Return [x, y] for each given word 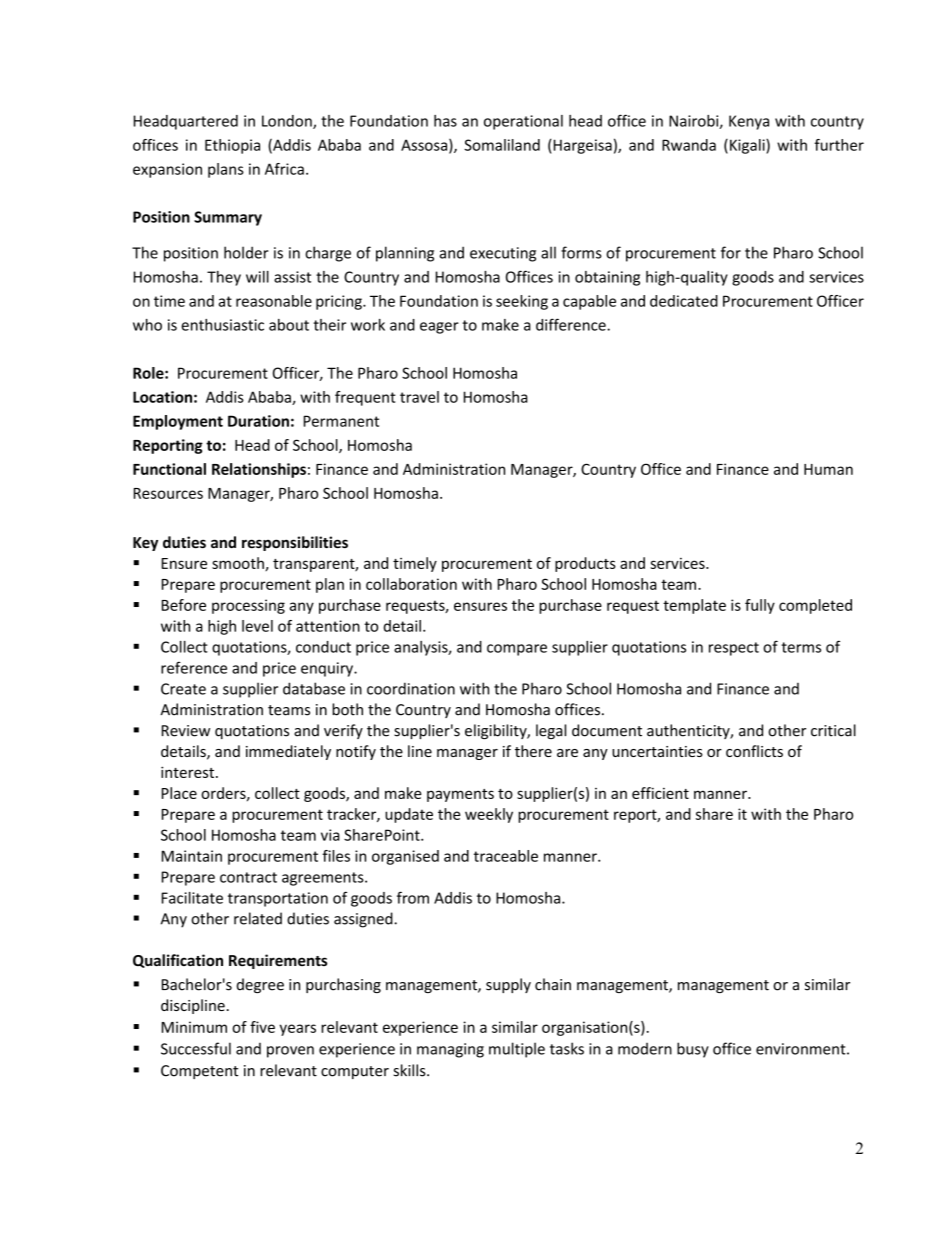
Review [186, 731]
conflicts [754, 751]
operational [523, 122]
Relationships [259, 470]
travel [419, 397]
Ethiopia [232, 146]
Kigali [748, 146]
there [533, 751]
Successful [196, 1048]
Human [828, 469]
